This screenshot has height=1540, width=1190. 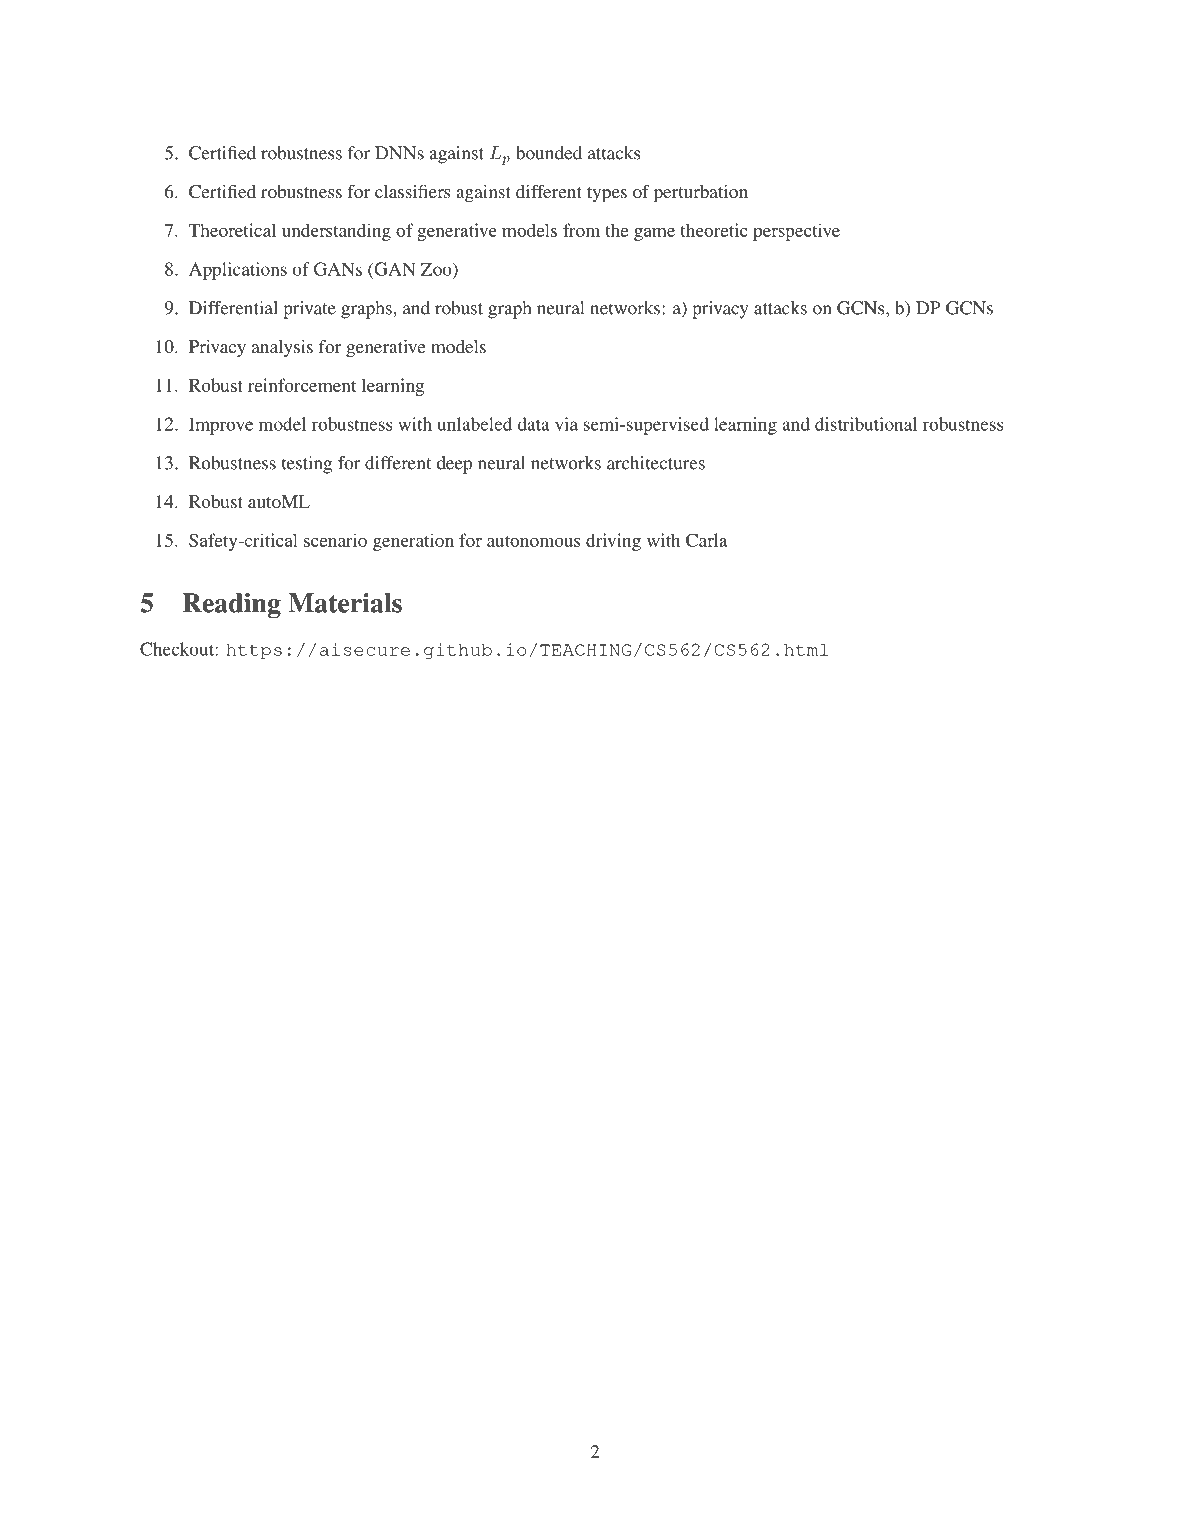 What do you see at coordinates (707, 540) in the screenshot?
I see `Carla` at bounding box center [707, 540].
